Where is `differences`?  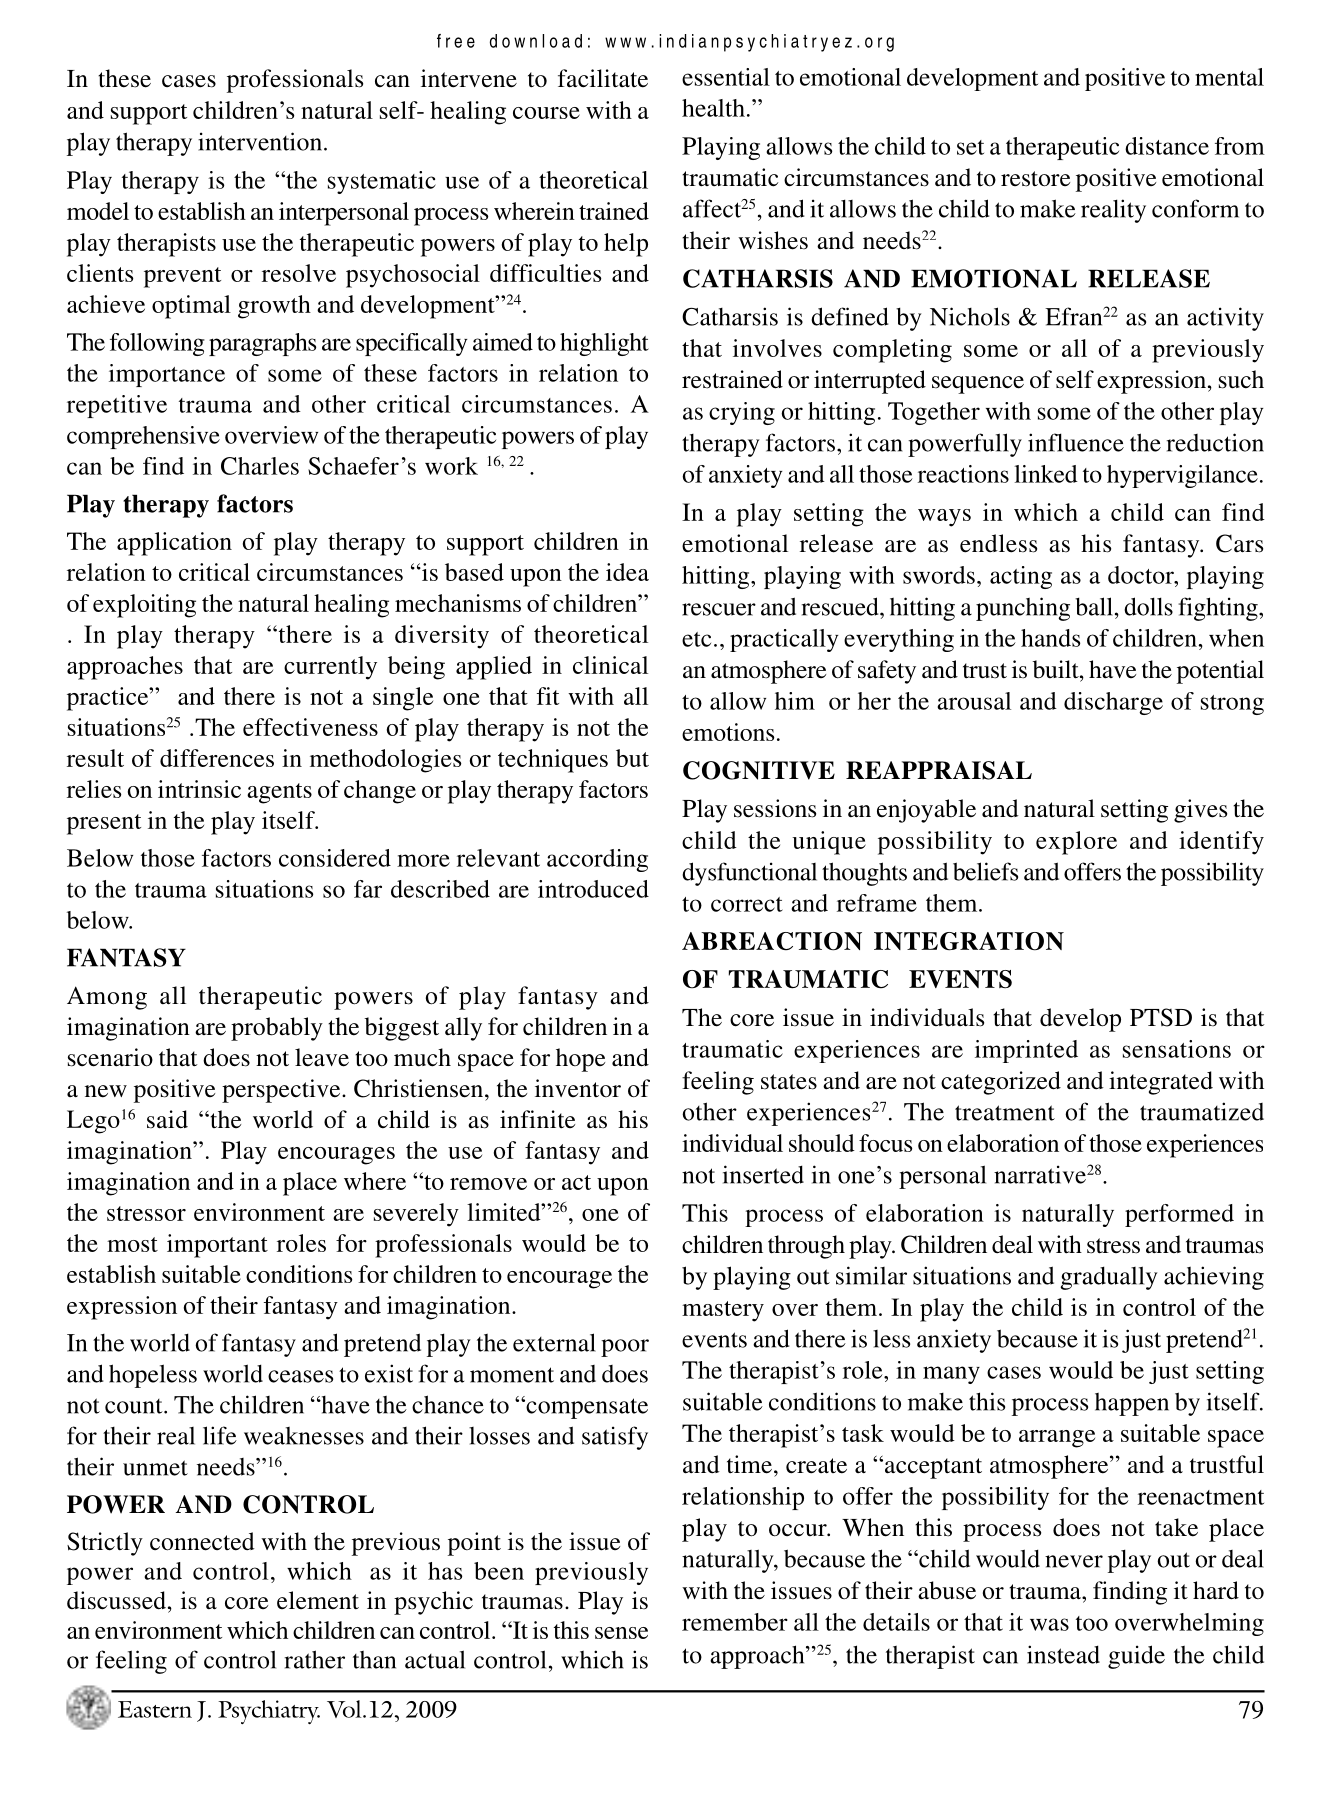
differences is located at coordinates (217, 758).
